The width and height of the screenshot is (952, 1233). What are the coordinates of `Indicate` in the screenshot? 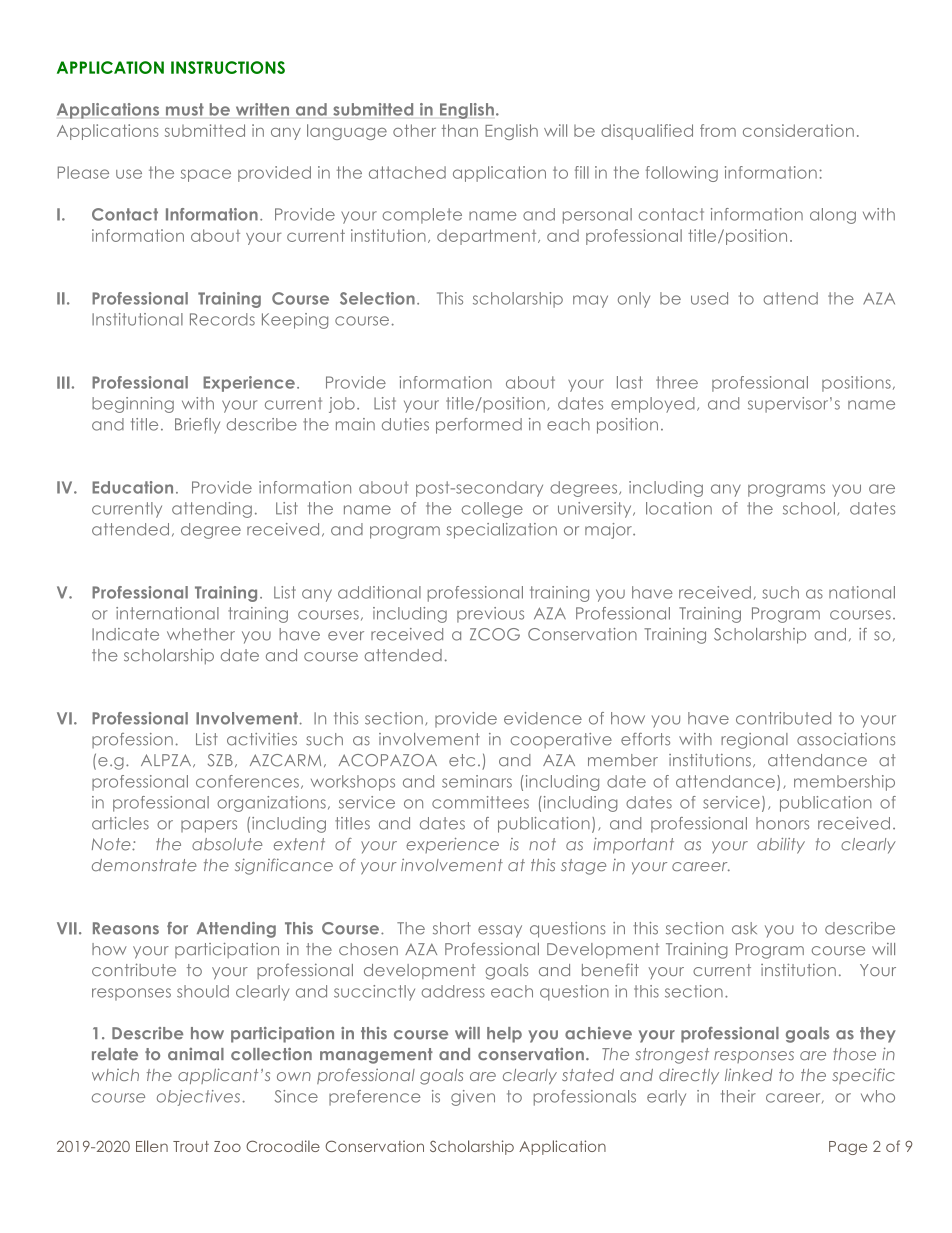 It's located at (125, 634).
